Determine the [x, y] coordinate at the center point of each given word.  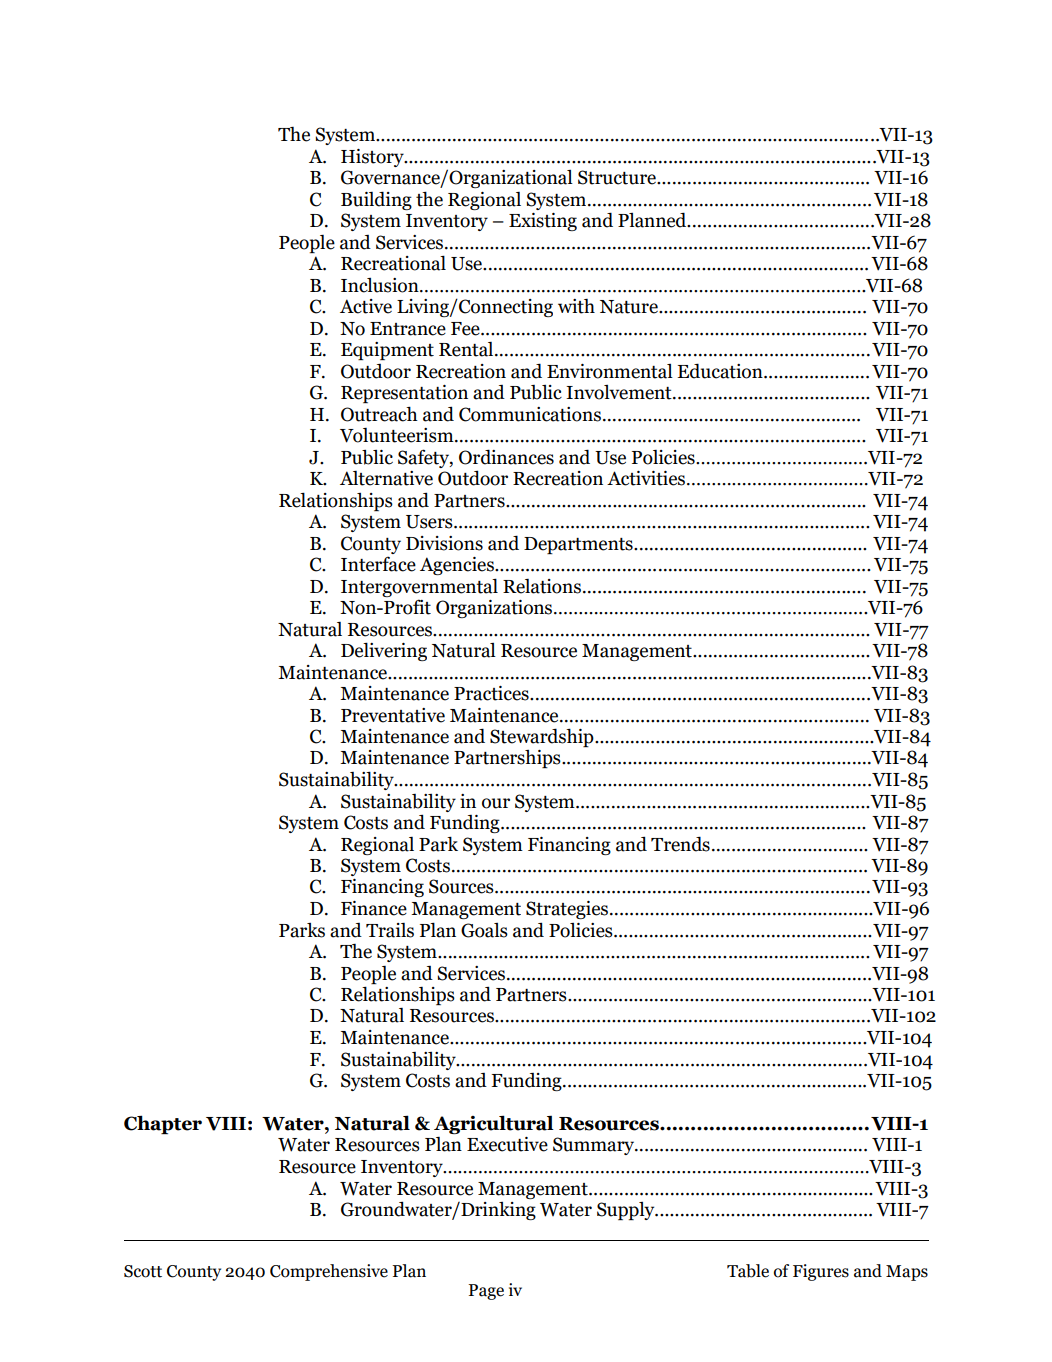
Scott [143, 1271]
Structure [618, 177]
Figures [821, 1272]
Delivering [384, 651]
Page [486, 1292]
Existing [543, 222]
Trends [680, 844]
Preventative [393, 715]
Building [376, 200]
